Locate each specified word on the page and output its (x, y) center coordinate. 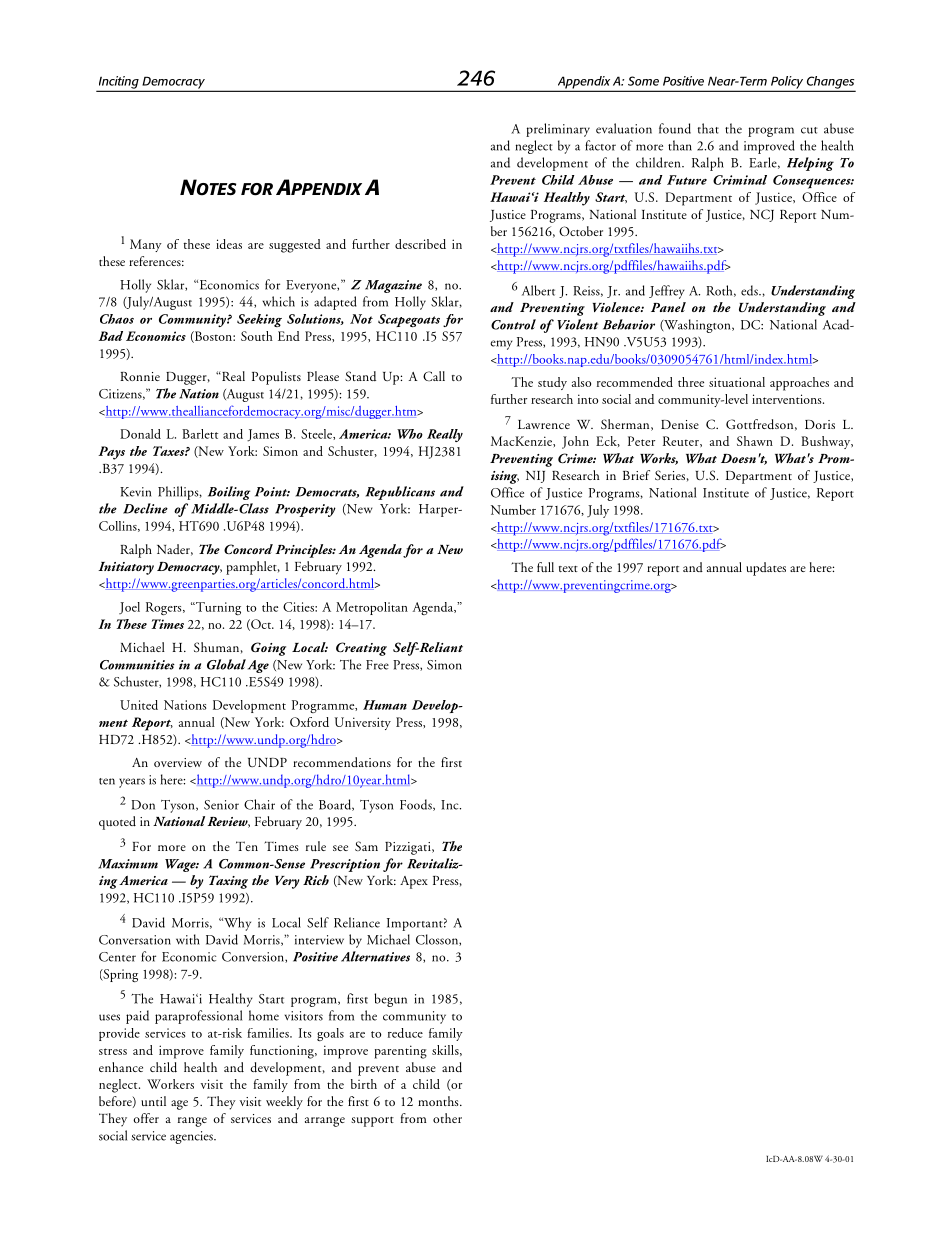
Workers (170, 1084)
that (708, 128)
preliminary (558, 130)
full (545, 567)
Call (434, 376)
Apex (414, 882)
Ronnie (140, 376)
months (439, 1101)
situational (737, 382)
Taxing (228, 882)
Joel (129, 608)
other (447, 1118)
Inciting (119, 83)
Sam (366, 846)
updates (766, 569)
